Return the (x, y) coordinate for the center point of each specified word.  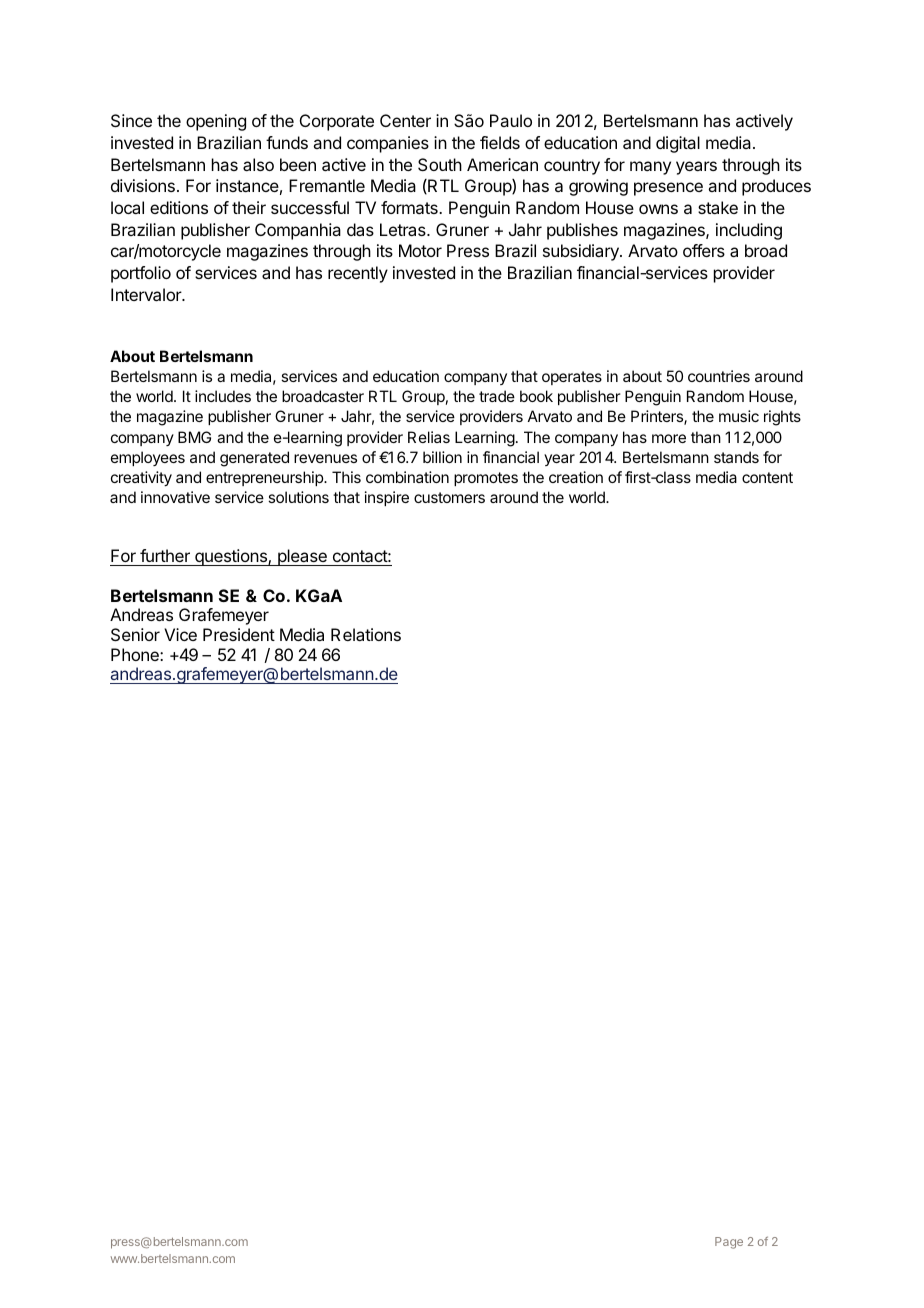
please (302, 557)
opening (216, 122)
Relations (366, 634)
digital (678, 144)
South (440, 164)
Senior (135, 634)
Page (729, 1243)
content (767, 477)
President (239, 634)
